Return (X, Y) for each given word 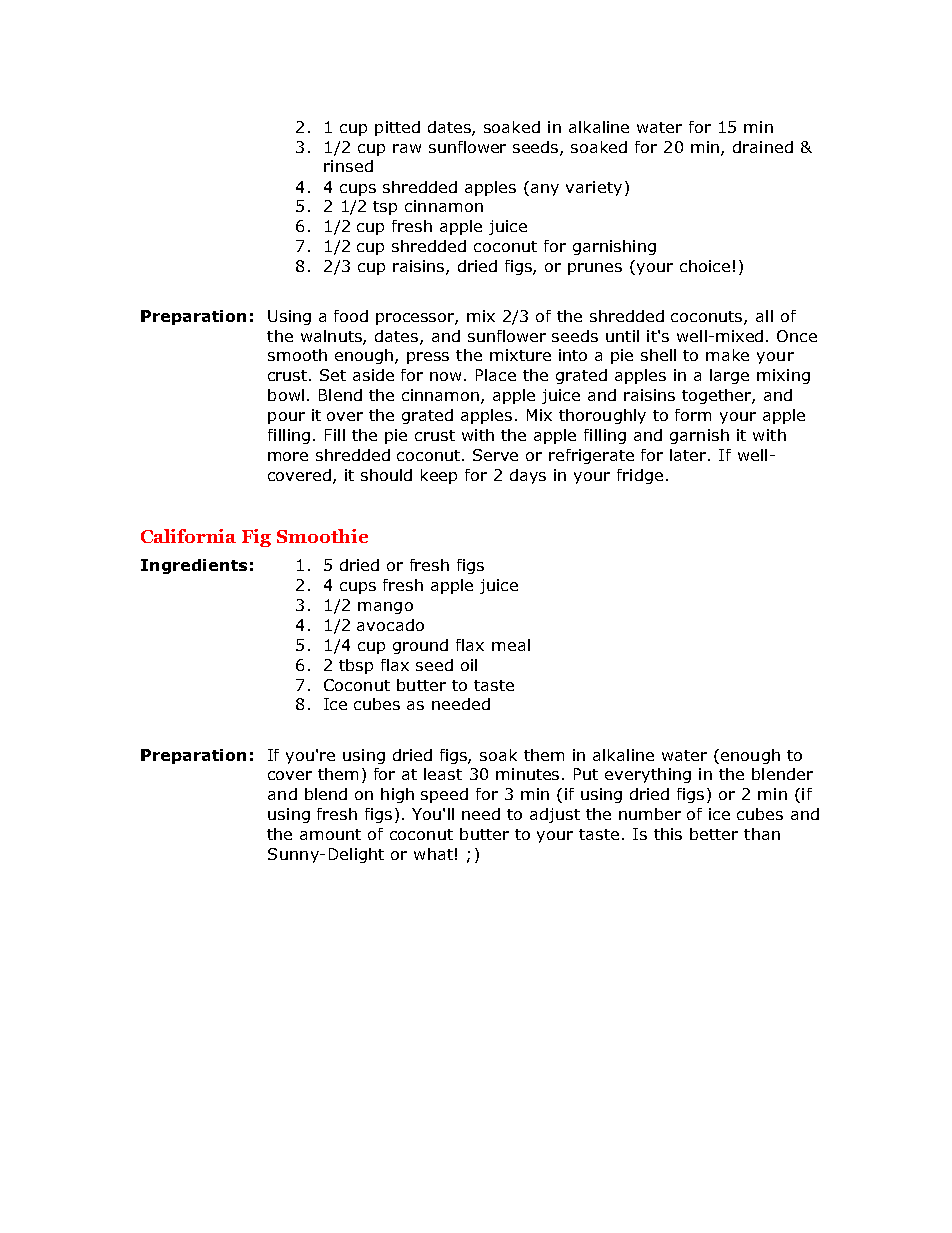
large (729, 376)
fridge (640, 476)
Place (496, 375)
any (545, 190)
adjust (555, 815)
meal (511, 645)
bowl (286, 395)
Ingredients (194, 566)
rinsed (348, 166)
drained (763, 147)
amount (330, 834)
